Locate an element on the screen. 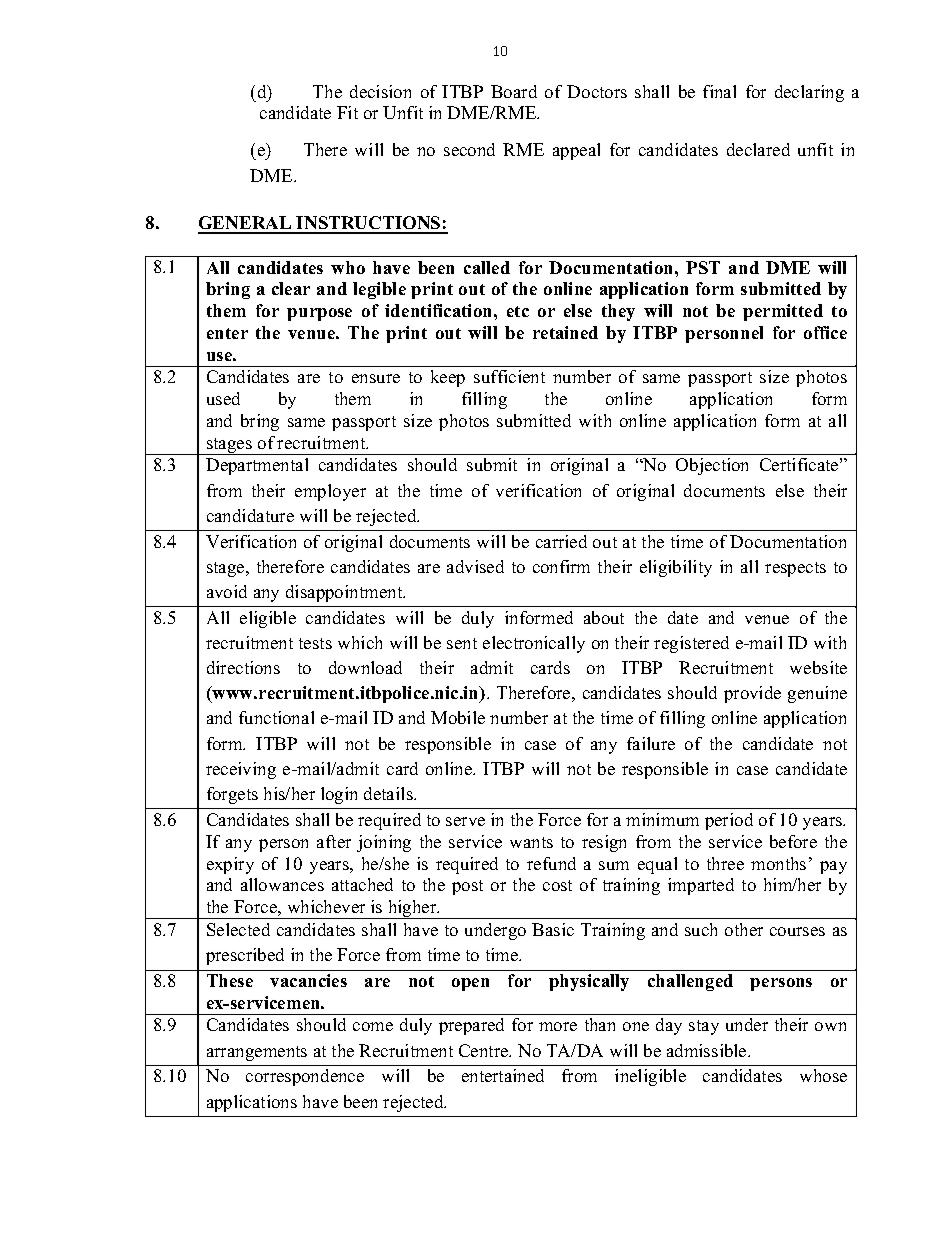  more is located at coordinates (558, 1026).
